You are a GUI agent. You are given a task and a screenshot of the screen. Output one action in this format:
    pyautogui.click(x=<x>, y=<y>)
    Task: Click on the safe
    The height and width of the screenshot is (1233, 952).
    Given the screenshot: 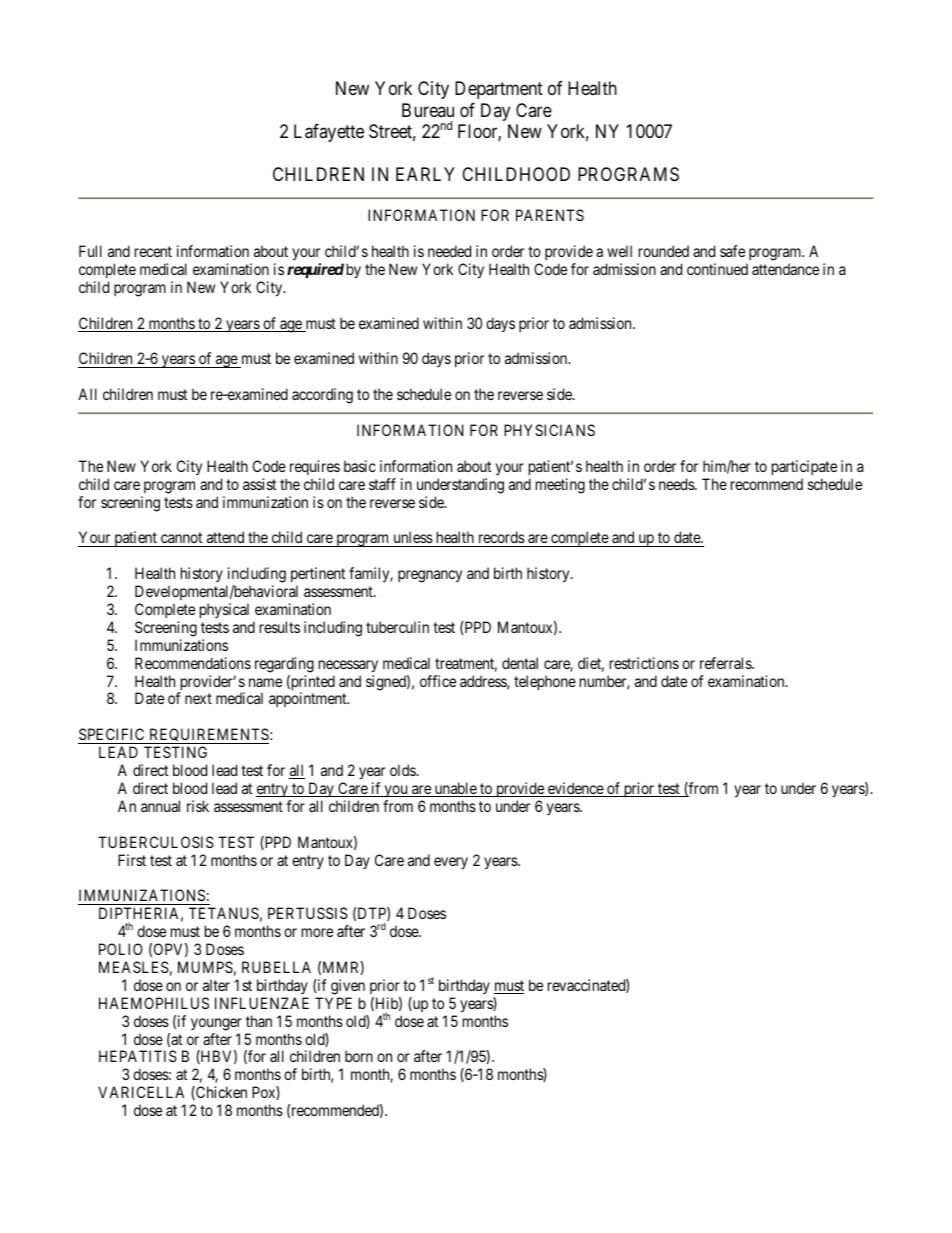 What is the action you would take?
    pyautogui.click(x=732, y=251)
